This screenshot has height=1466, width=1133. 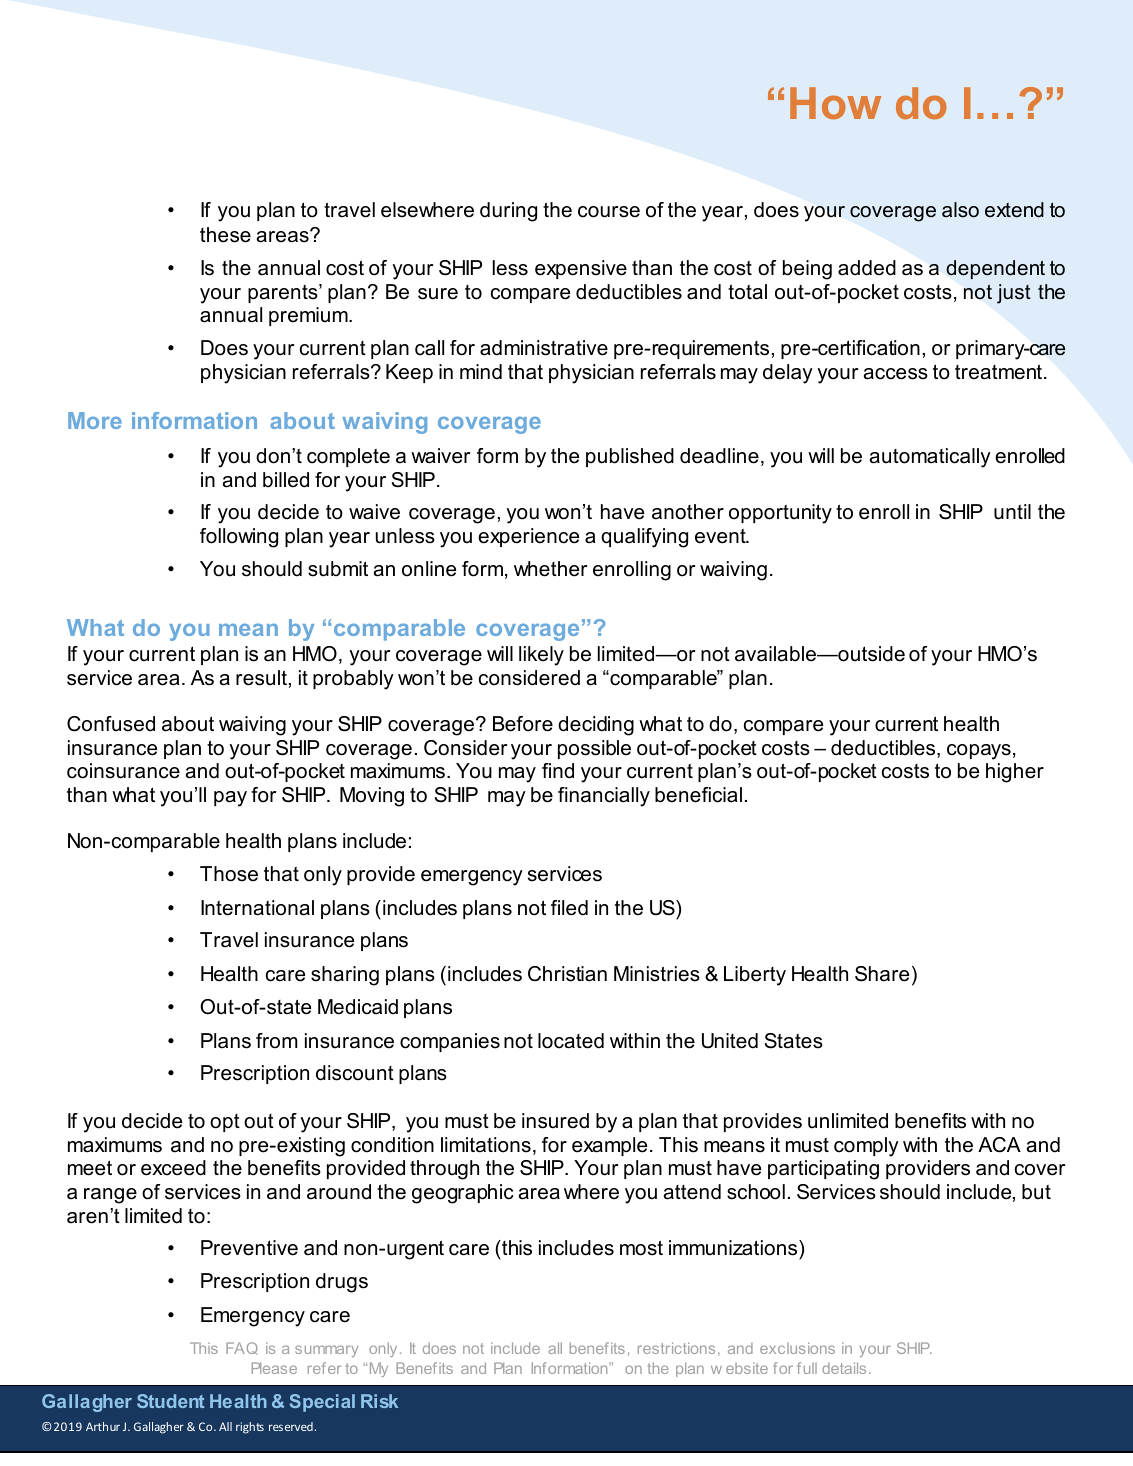 I want to click on course, so click(x=609, y=212).
